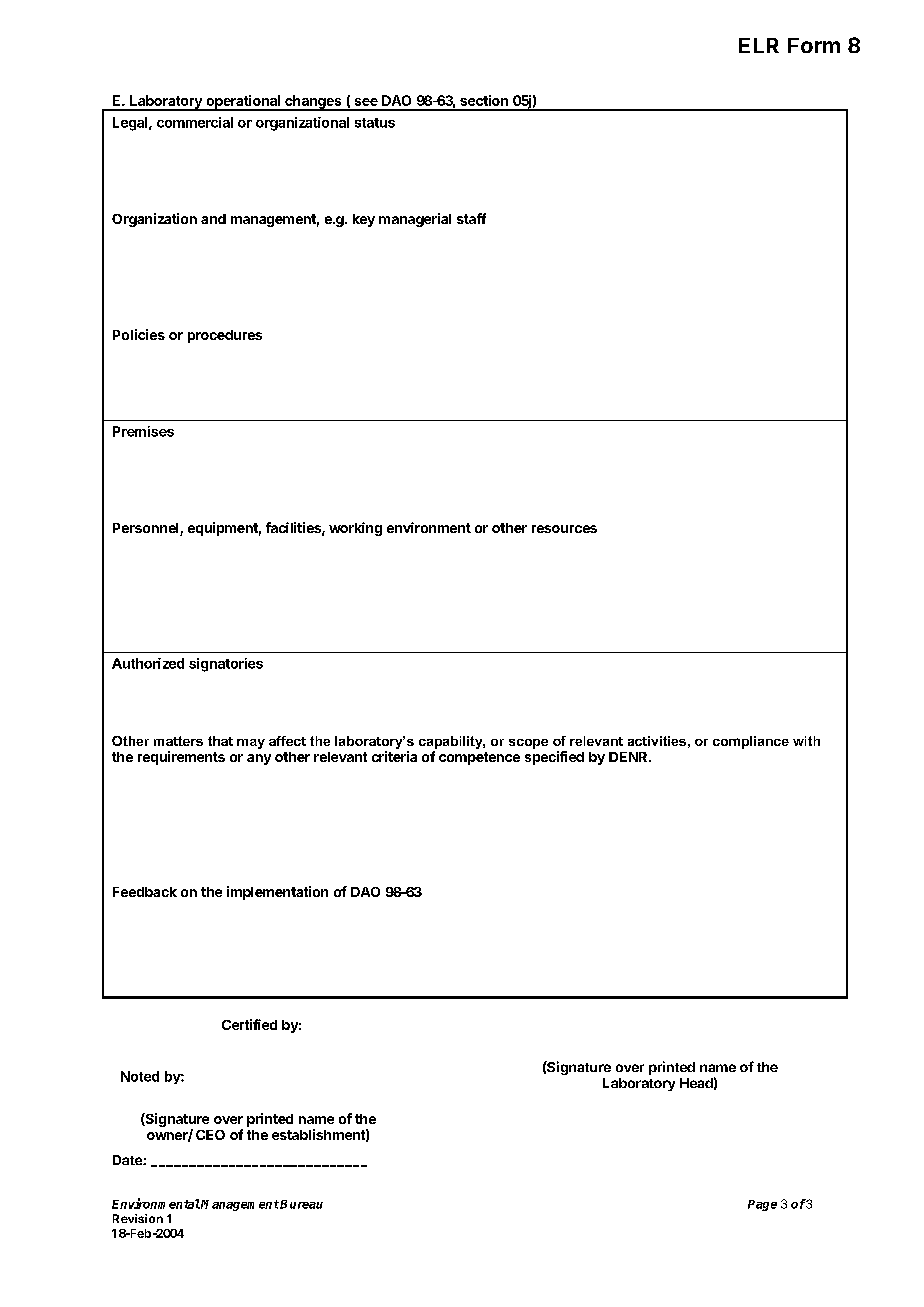  I want to click on implementation, so click(277, 893).
